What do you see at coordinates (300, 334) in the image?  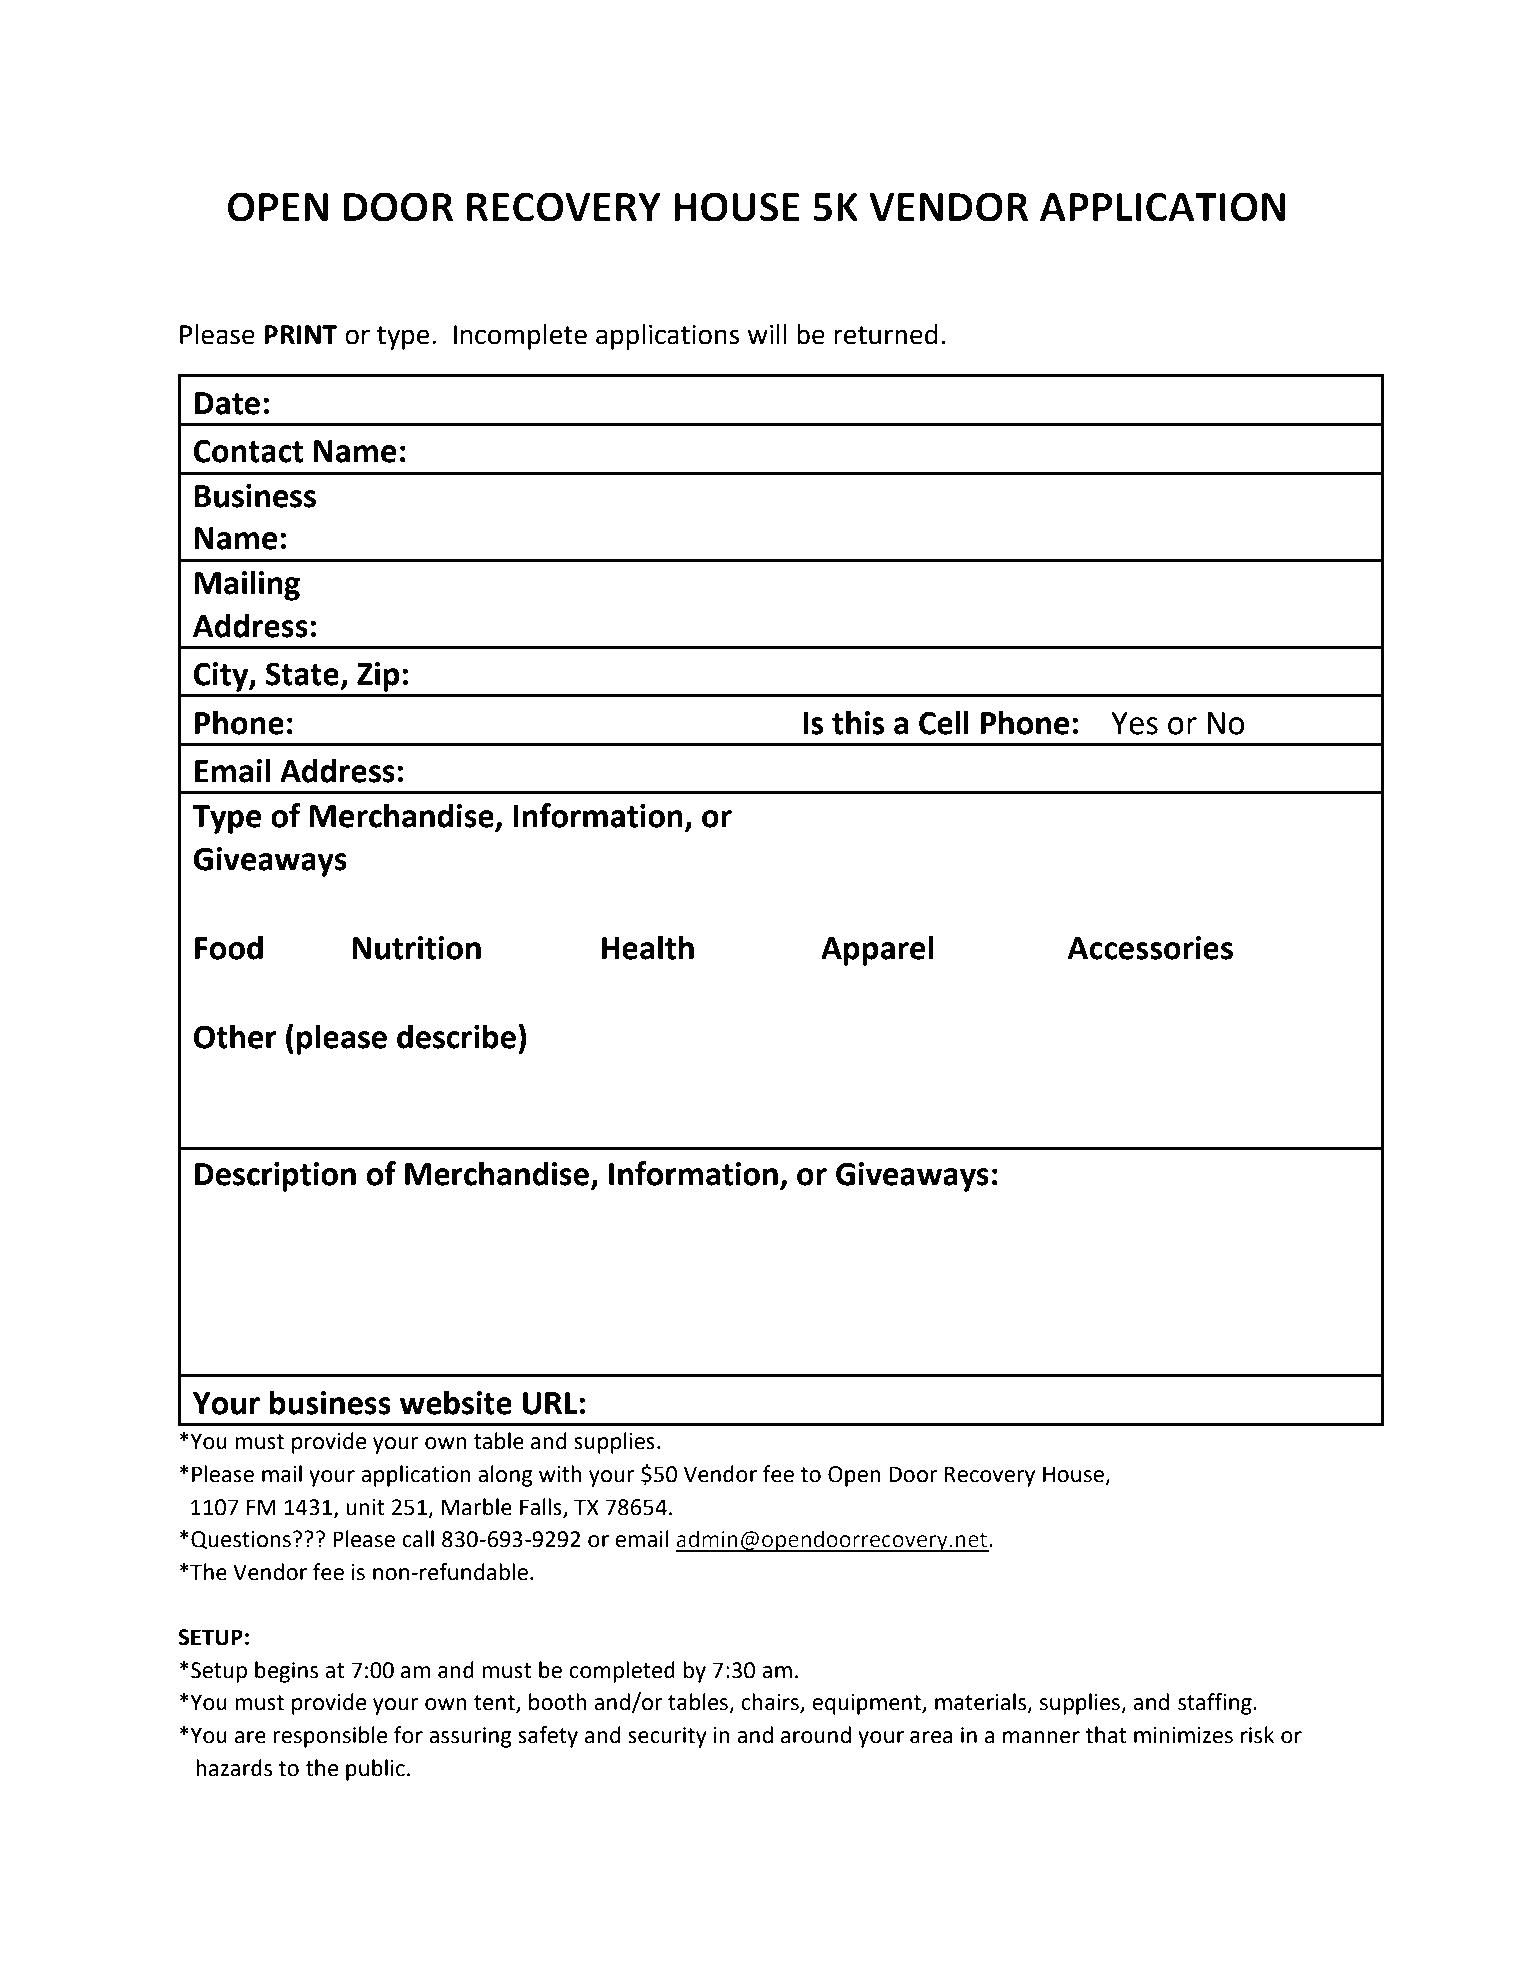 I see `PRINT` at bounding box center [300, 334].
